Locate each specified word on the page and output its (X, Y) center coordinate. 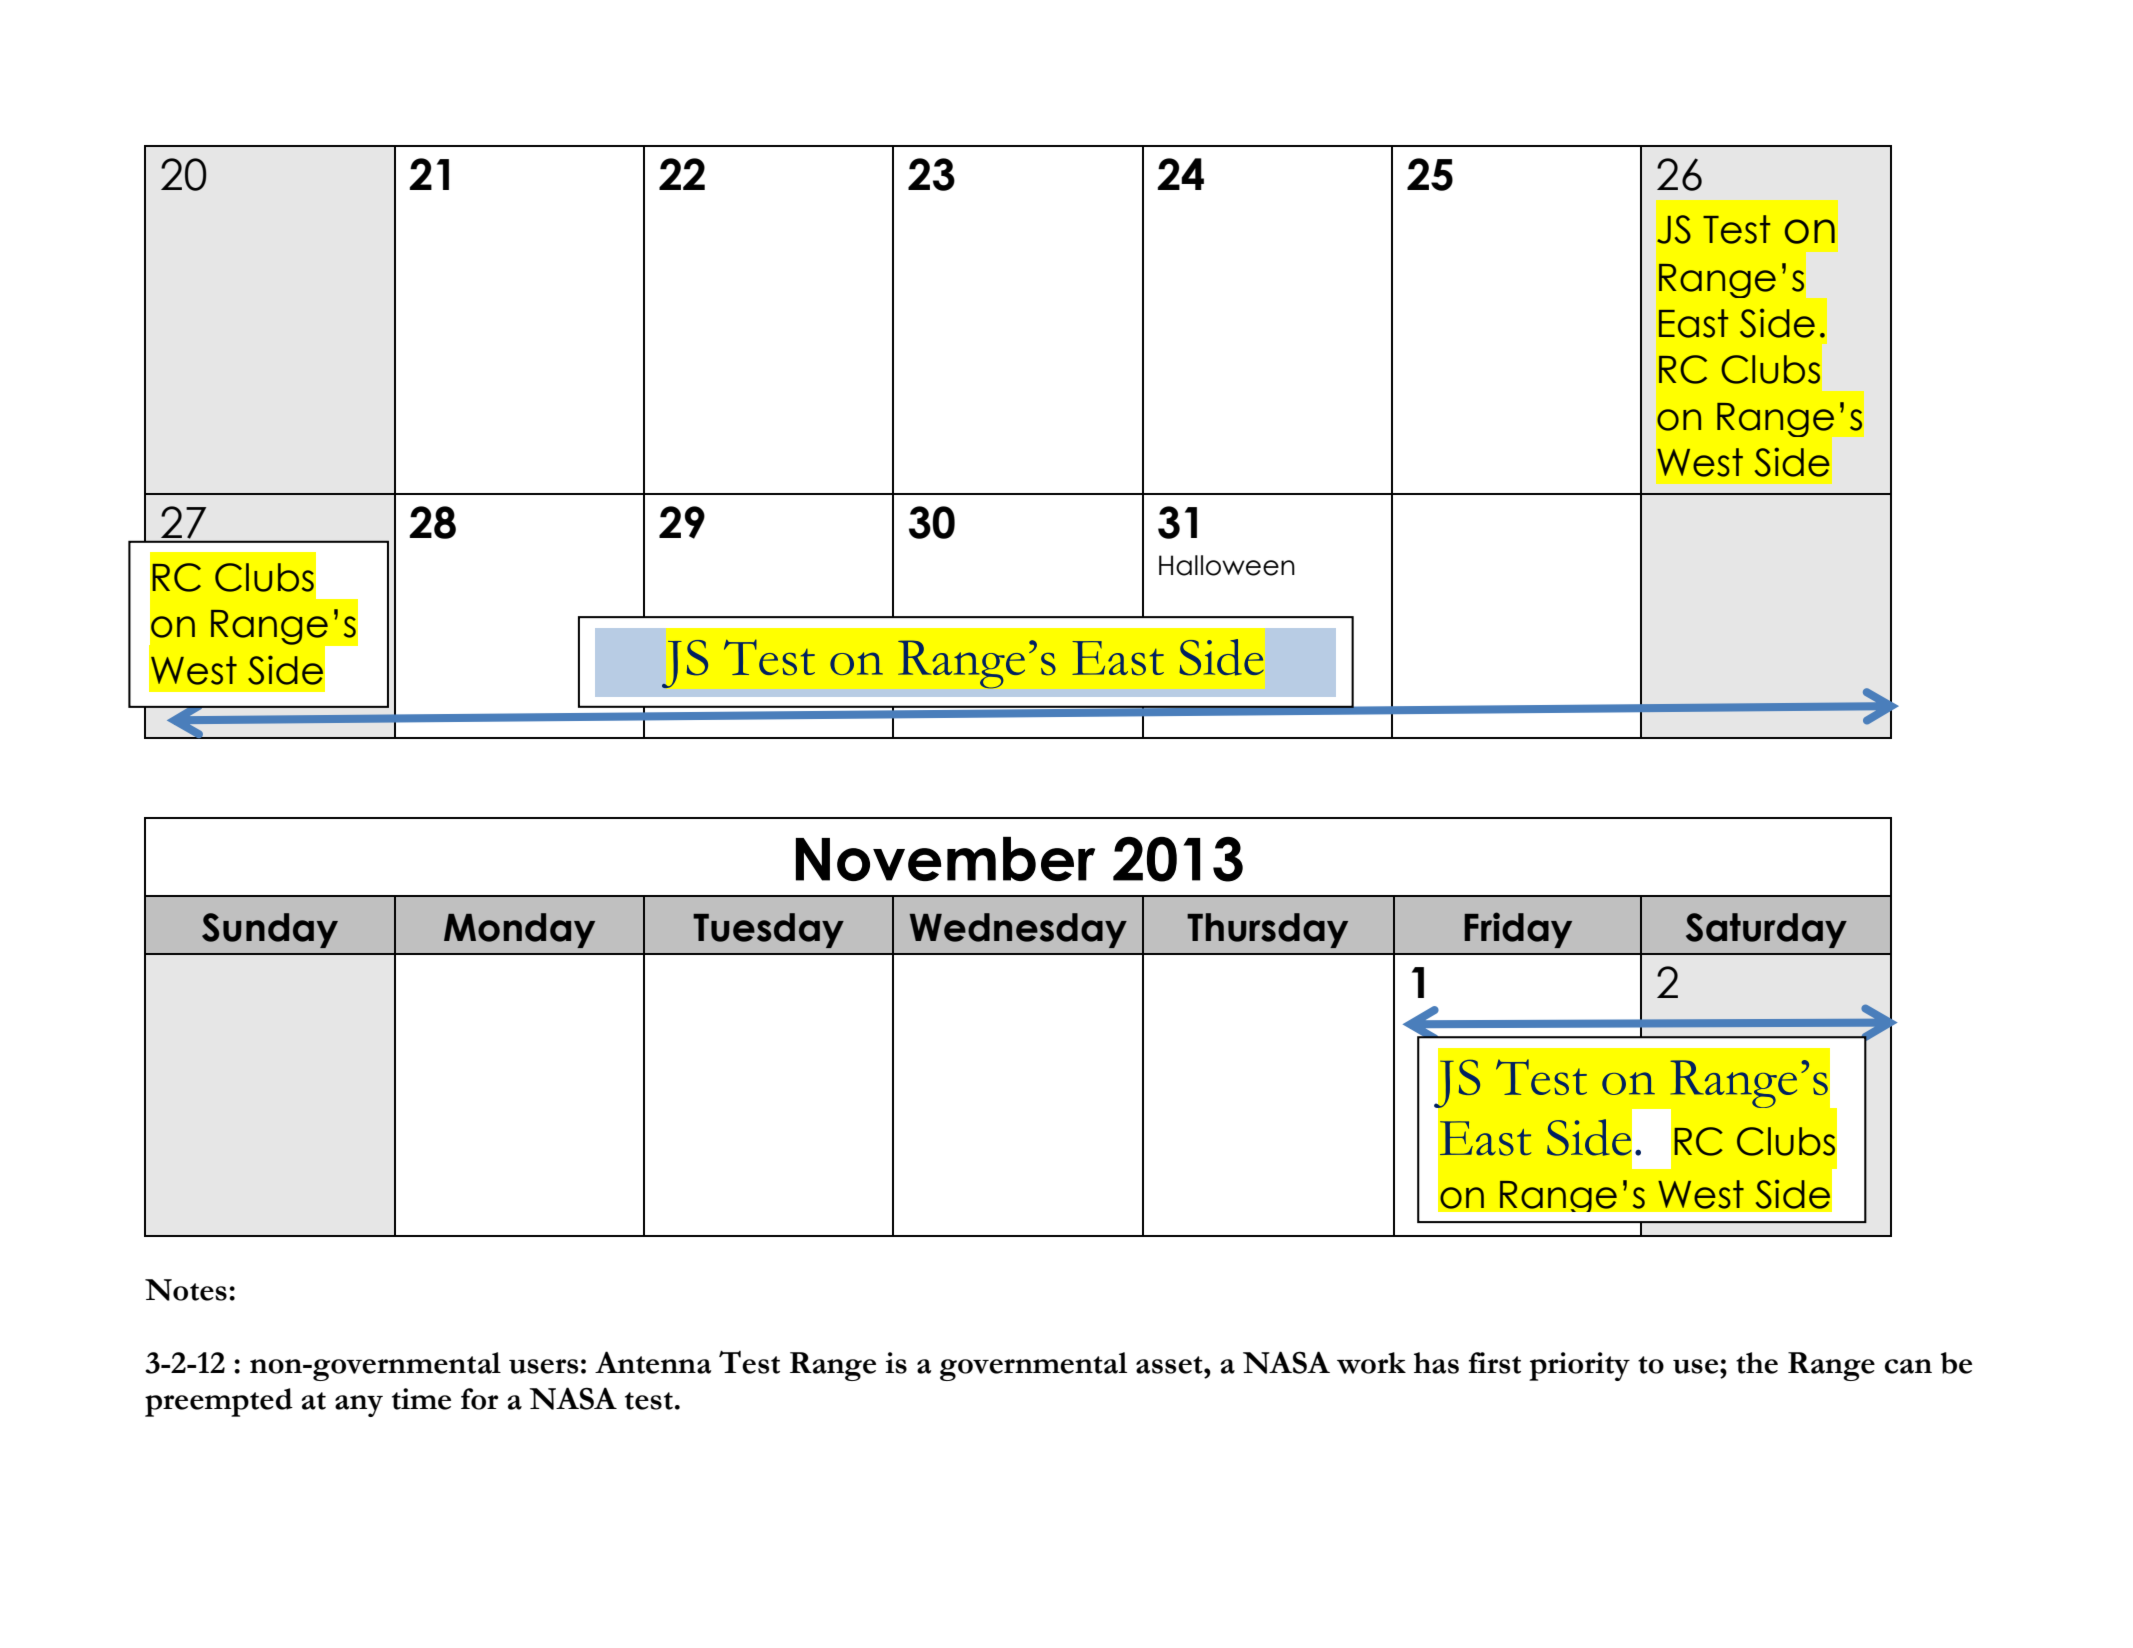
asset (1170, 1365)
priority (1579, 1366)
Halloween (1227, 565)
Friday (1518, 930)
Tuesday (768, 930)
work (1371, 1363)
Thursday (1267, 930)
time (421, 1399)
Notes (186, 1290)
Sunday (270, 930)
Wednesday (1018, 930)
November (945, 859)
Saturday (1766, 930)
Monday (519, 930)
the (1757, 1363)
